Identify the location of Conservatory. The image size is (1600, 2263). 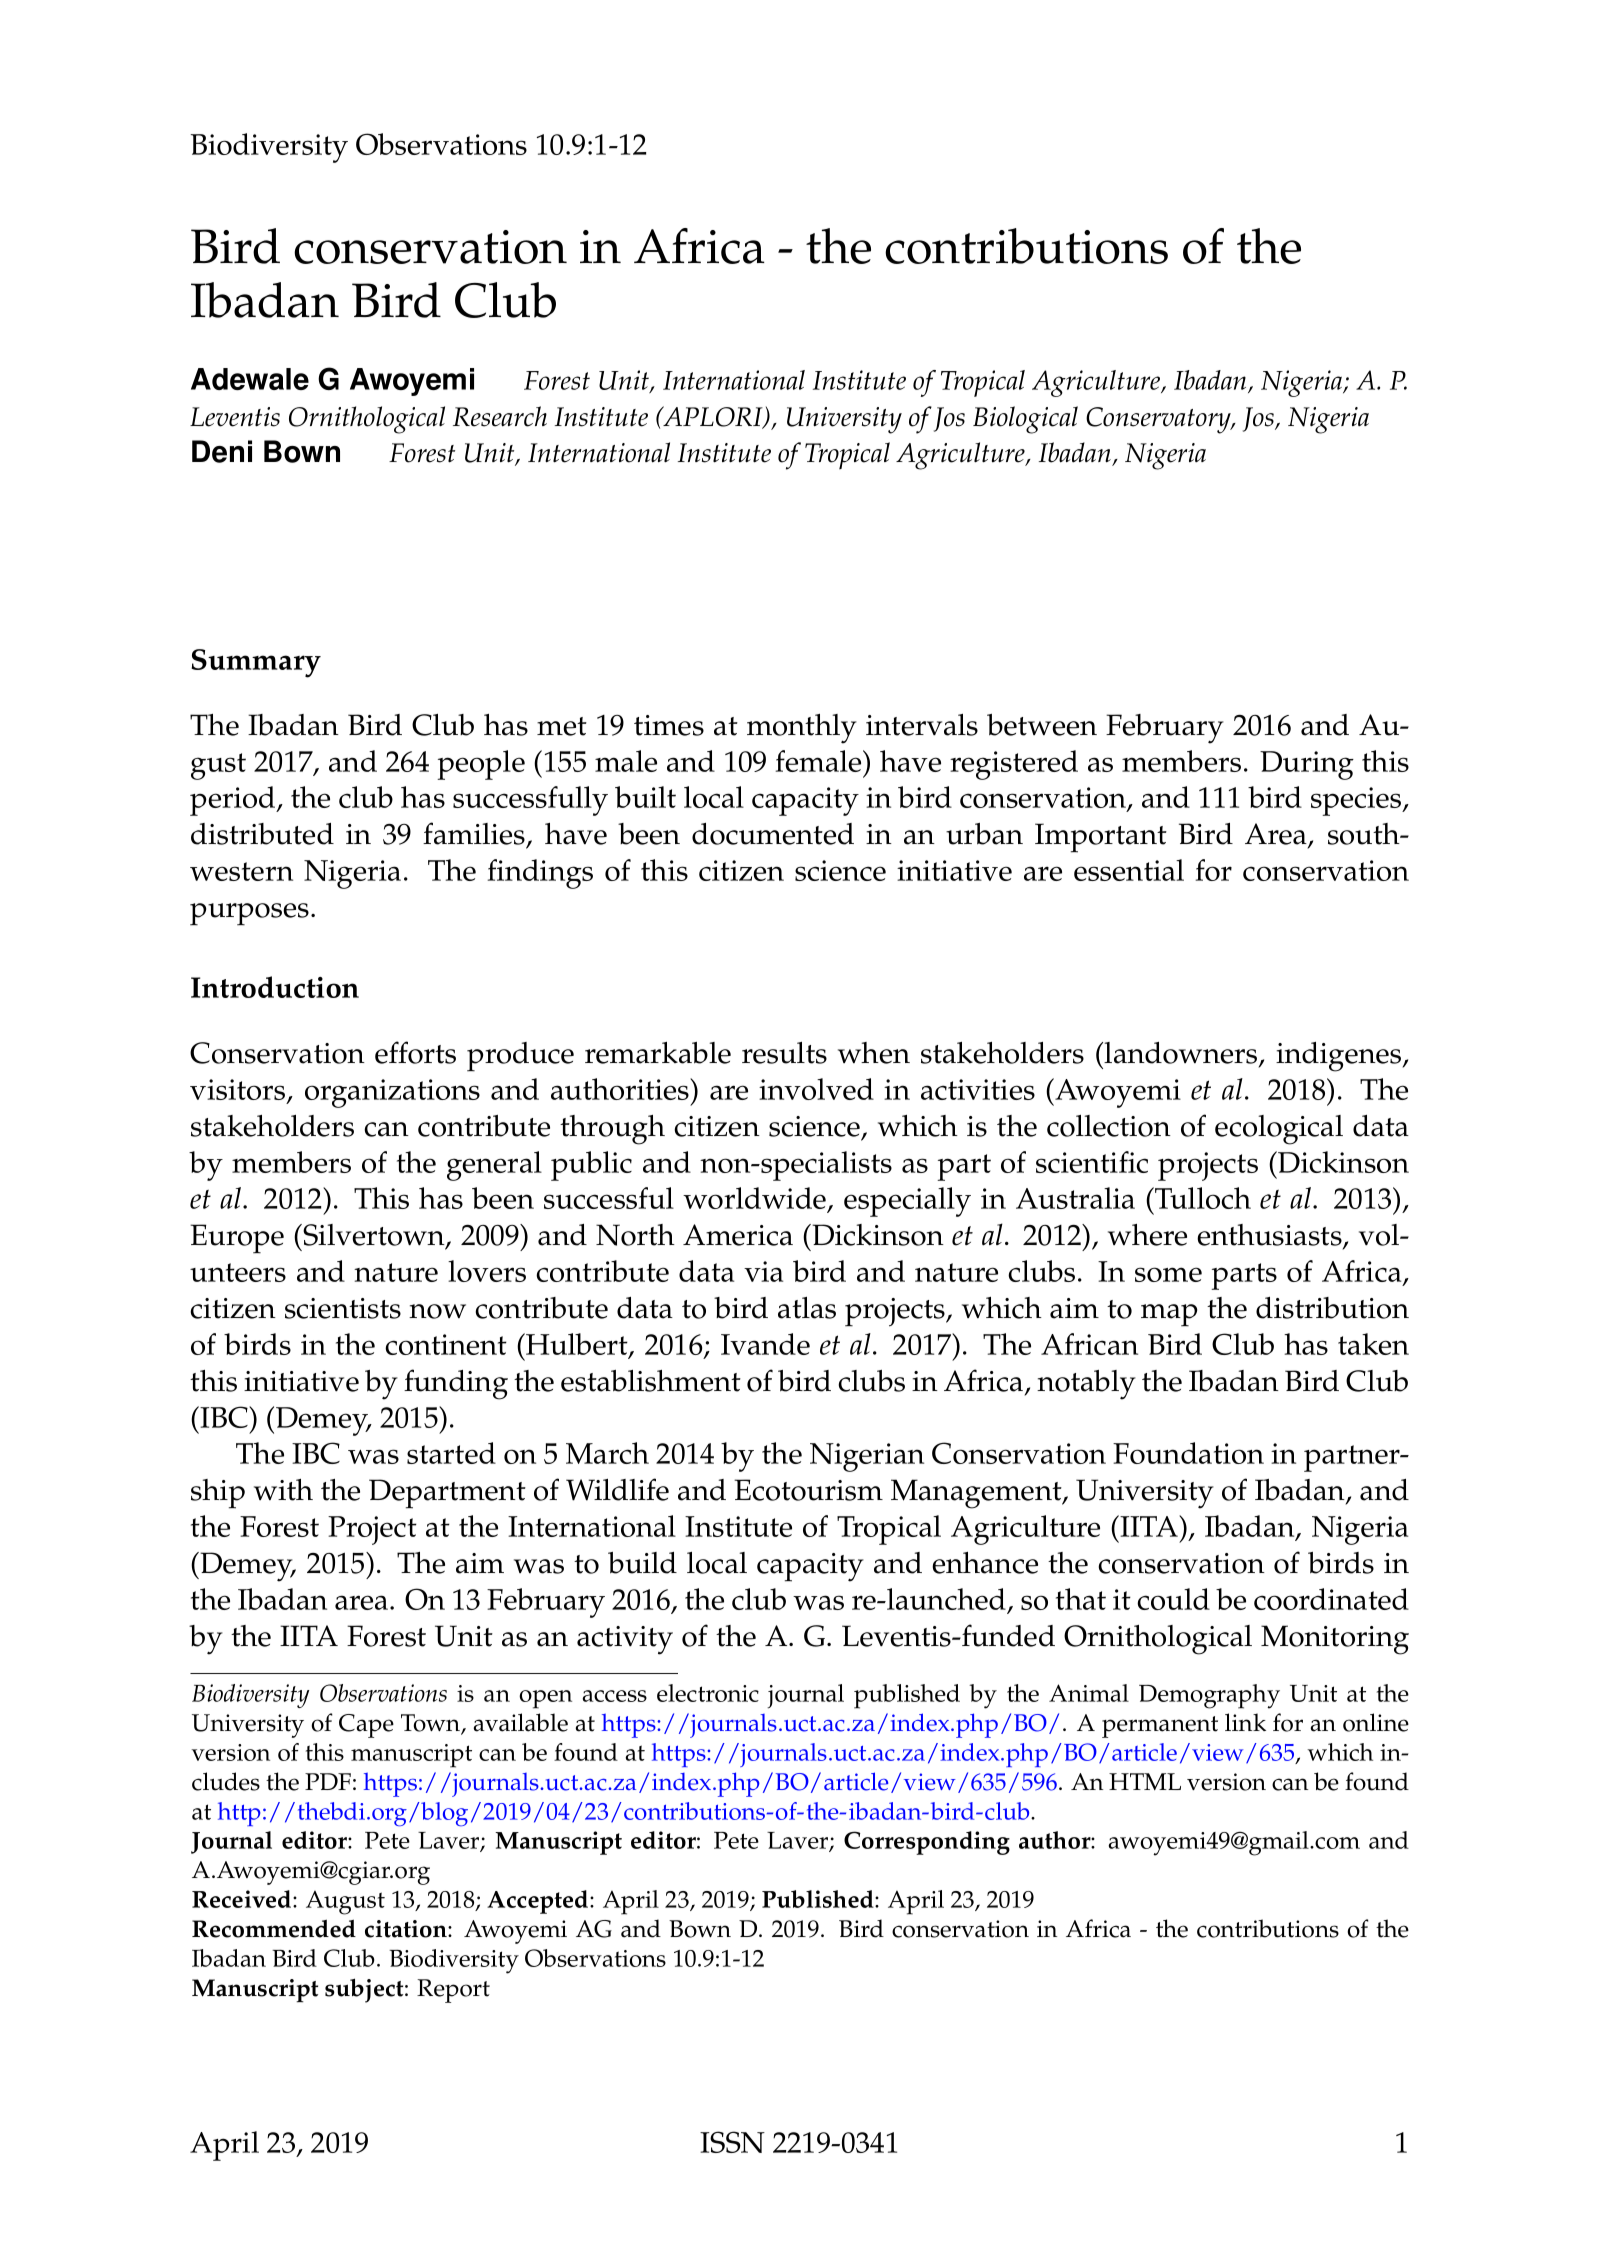
(1160, 420).
